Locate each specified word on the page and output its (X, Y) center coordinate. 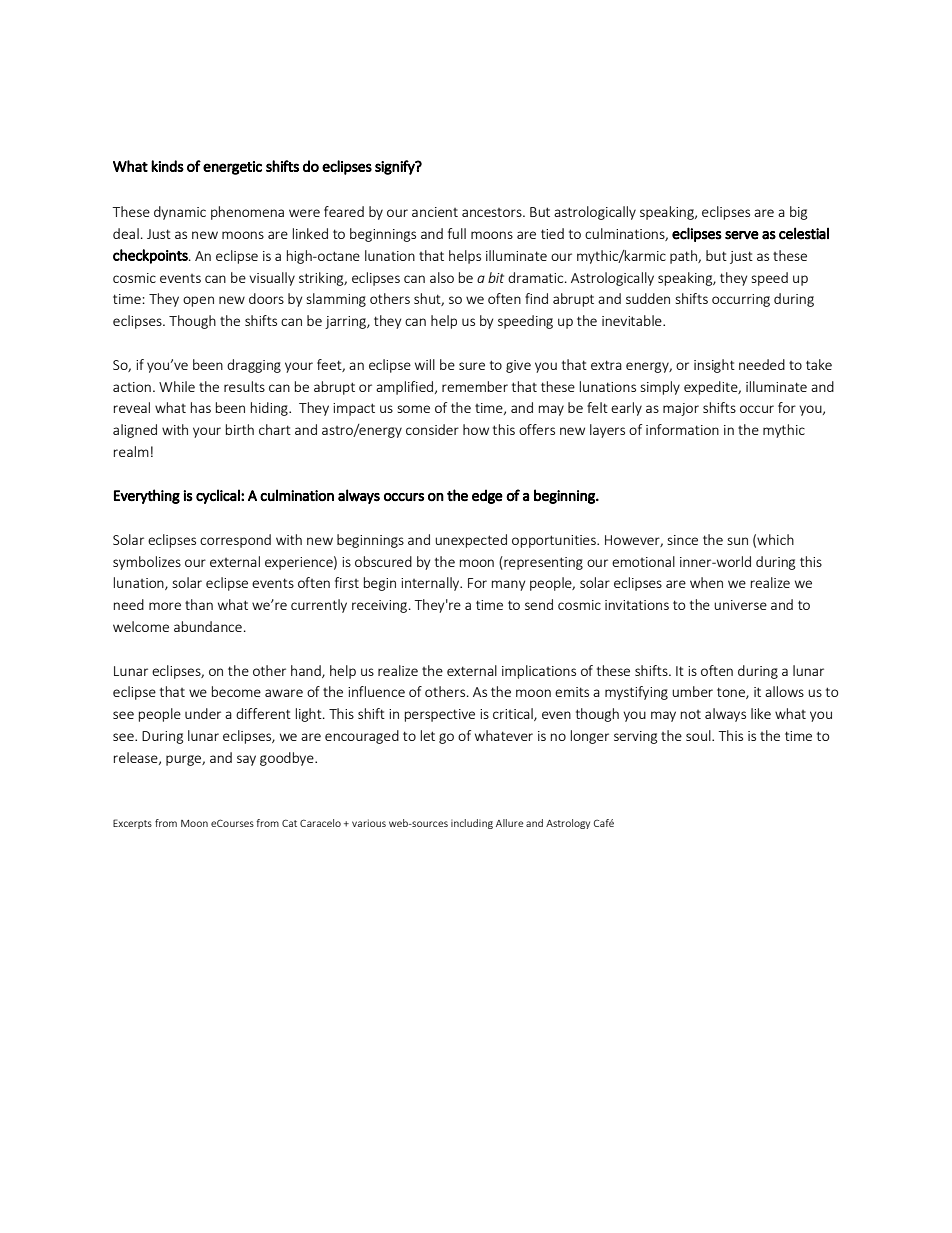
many (508, 585)
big (799, 213)
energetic (232, 168)
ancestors (493, 212)
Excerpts (132, 824)
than (199, 604)
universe (740, 605)
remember (475, 386)
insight (714, 366)
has (201, 407)
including (472, 824)
